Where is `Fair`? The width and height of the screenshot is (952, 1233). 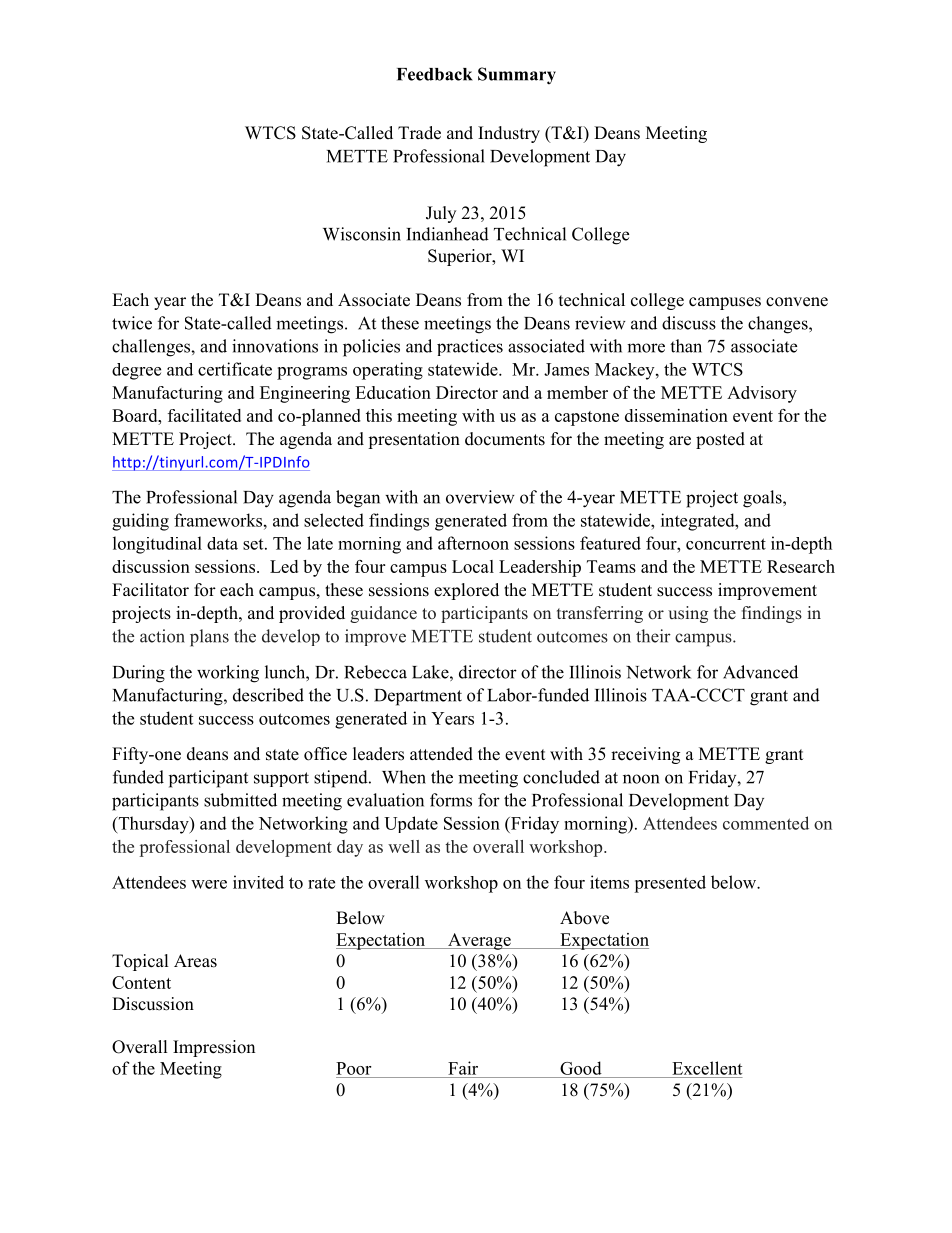 Fair is located at coordinates (463, 1068).
